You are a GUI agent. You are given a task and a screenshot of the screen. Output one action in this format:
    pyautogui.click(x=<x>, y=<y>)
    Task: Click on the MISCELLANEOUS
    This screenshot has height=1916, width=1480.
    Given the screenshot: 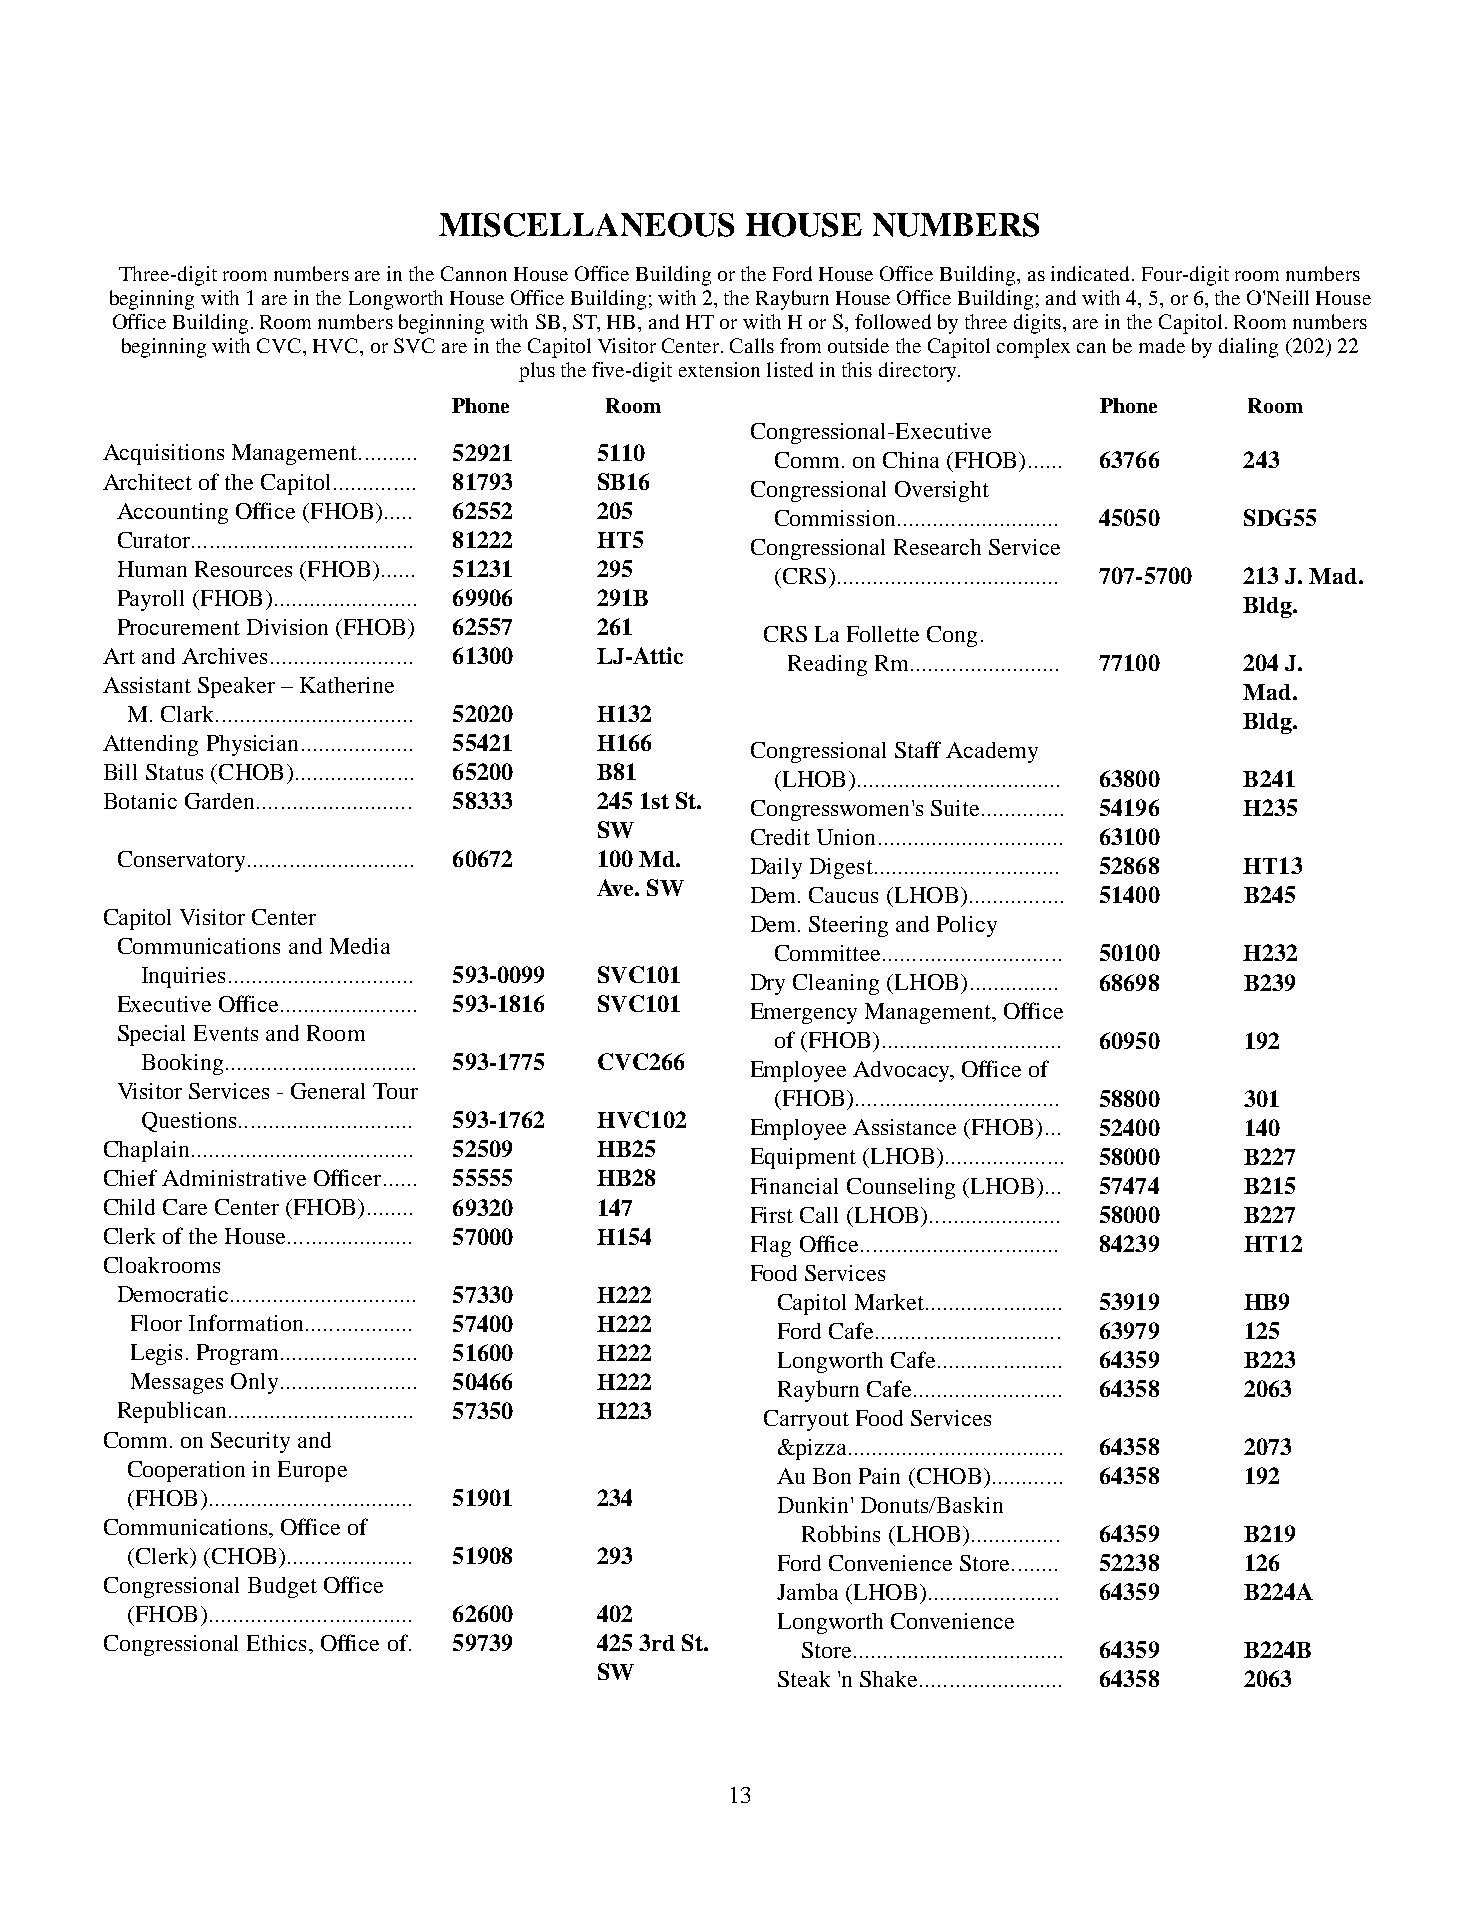 What is the action you would take?
    pyautogui.click(x=586, y=225)
